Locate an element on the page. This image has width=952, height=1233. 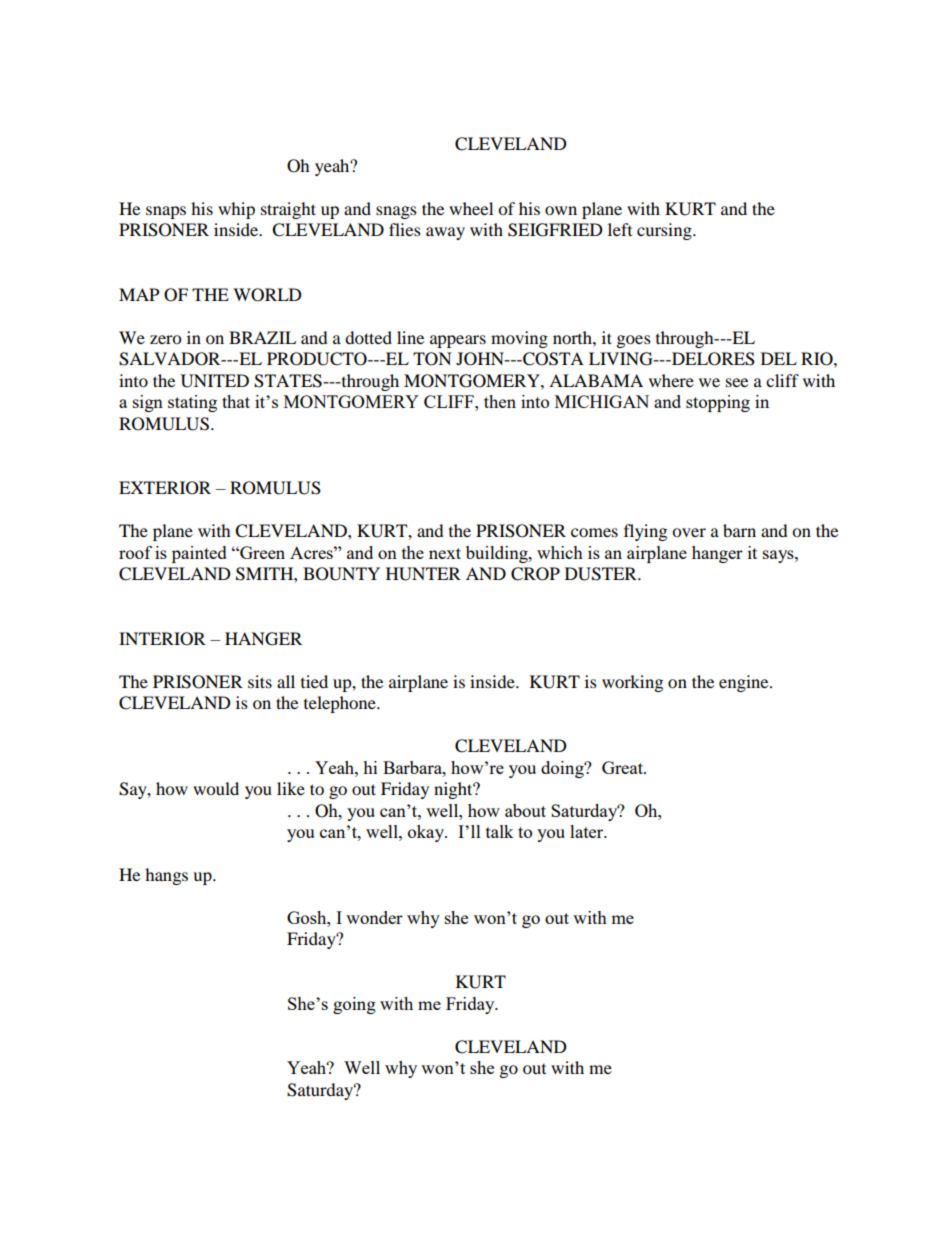
EXTERIOR is located at coordinates (165, 488).
